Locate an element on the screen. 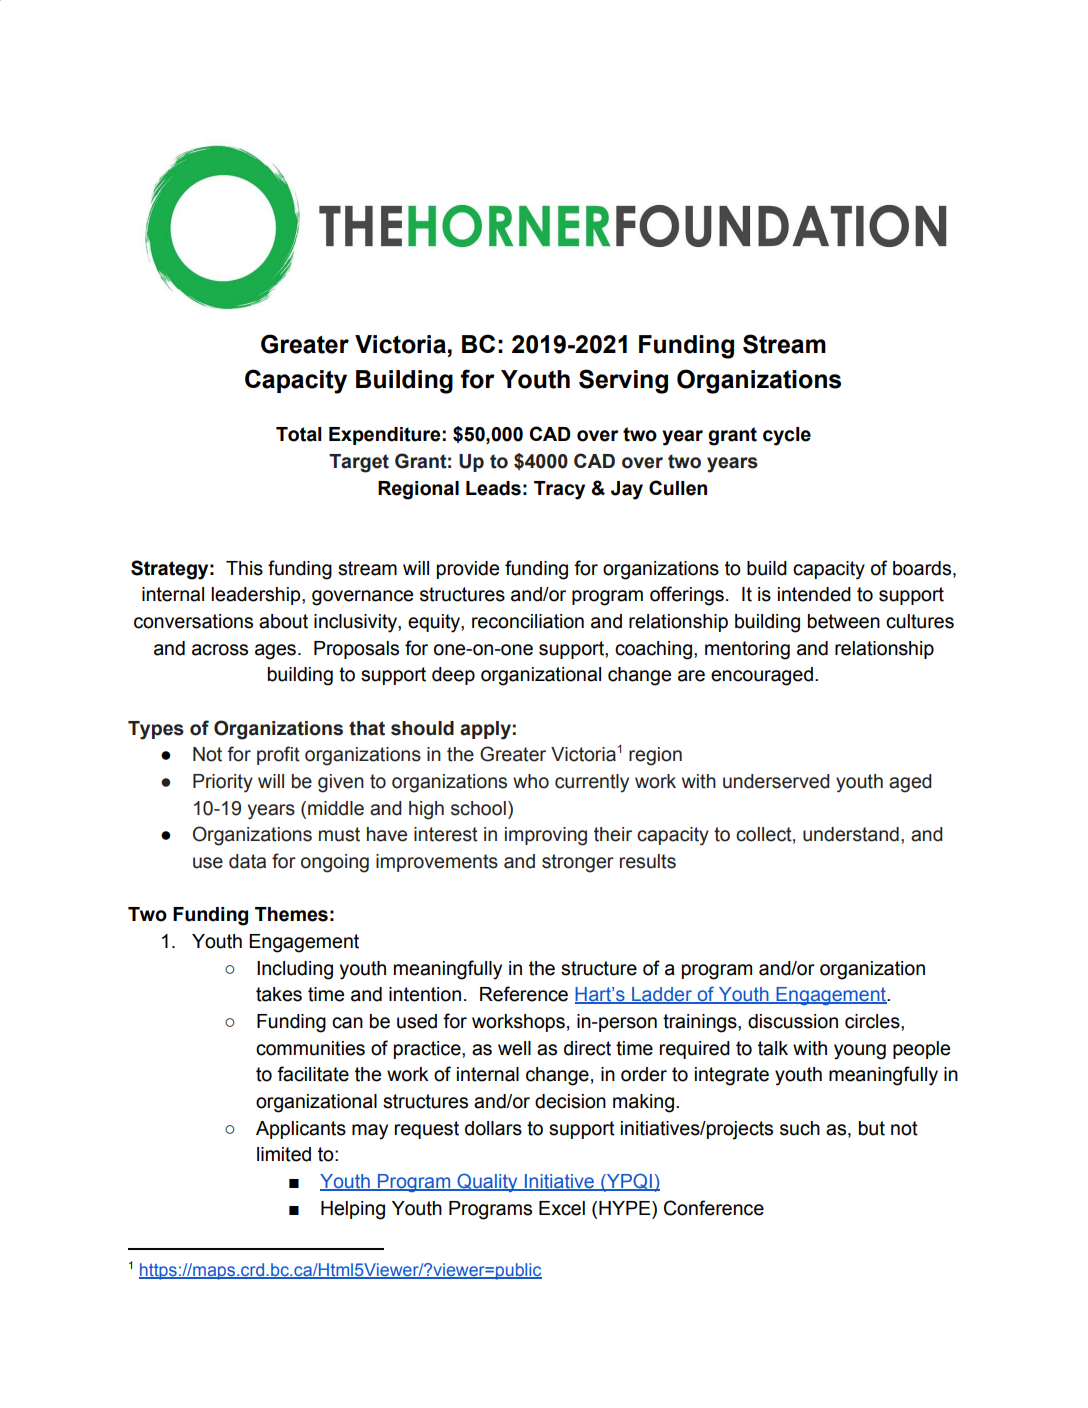 The width and height of the screenshot is (1088, 1408). who is located at coordinates (531, 781).
